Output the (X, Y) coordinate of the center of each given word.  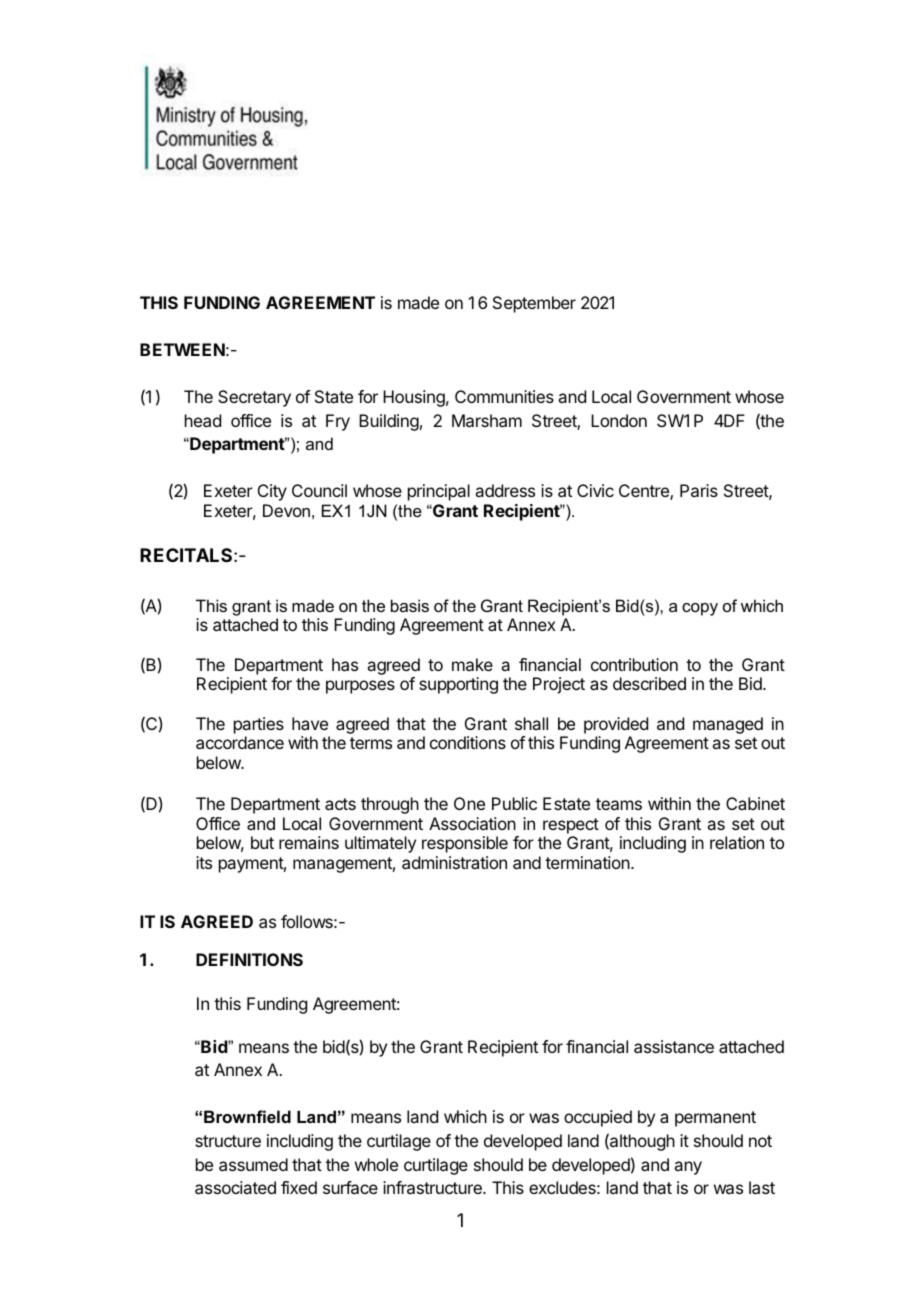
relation (737, 842)
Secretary (254, 398)
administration (454, 862)
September (534, 304)
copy (700, 609)
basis (410, 605)
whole (376, 1164)
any (688, 1168)
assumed (253, 1164)
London (619, 420)
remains (309, 842)
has (345, 664)
